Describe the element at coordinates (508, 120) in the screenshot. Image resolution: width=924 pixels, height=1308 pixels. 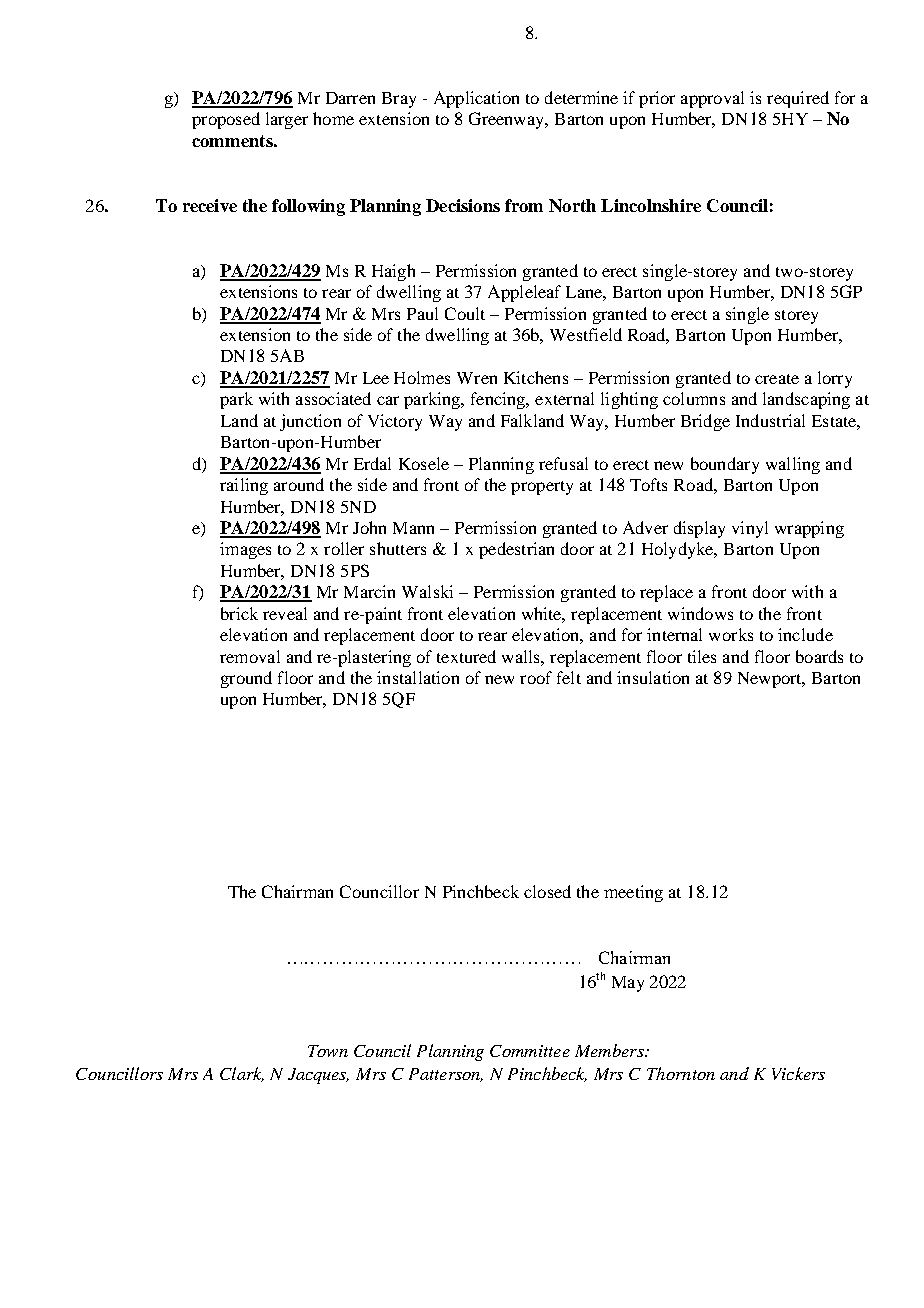
I see `Greenway` at that location.
